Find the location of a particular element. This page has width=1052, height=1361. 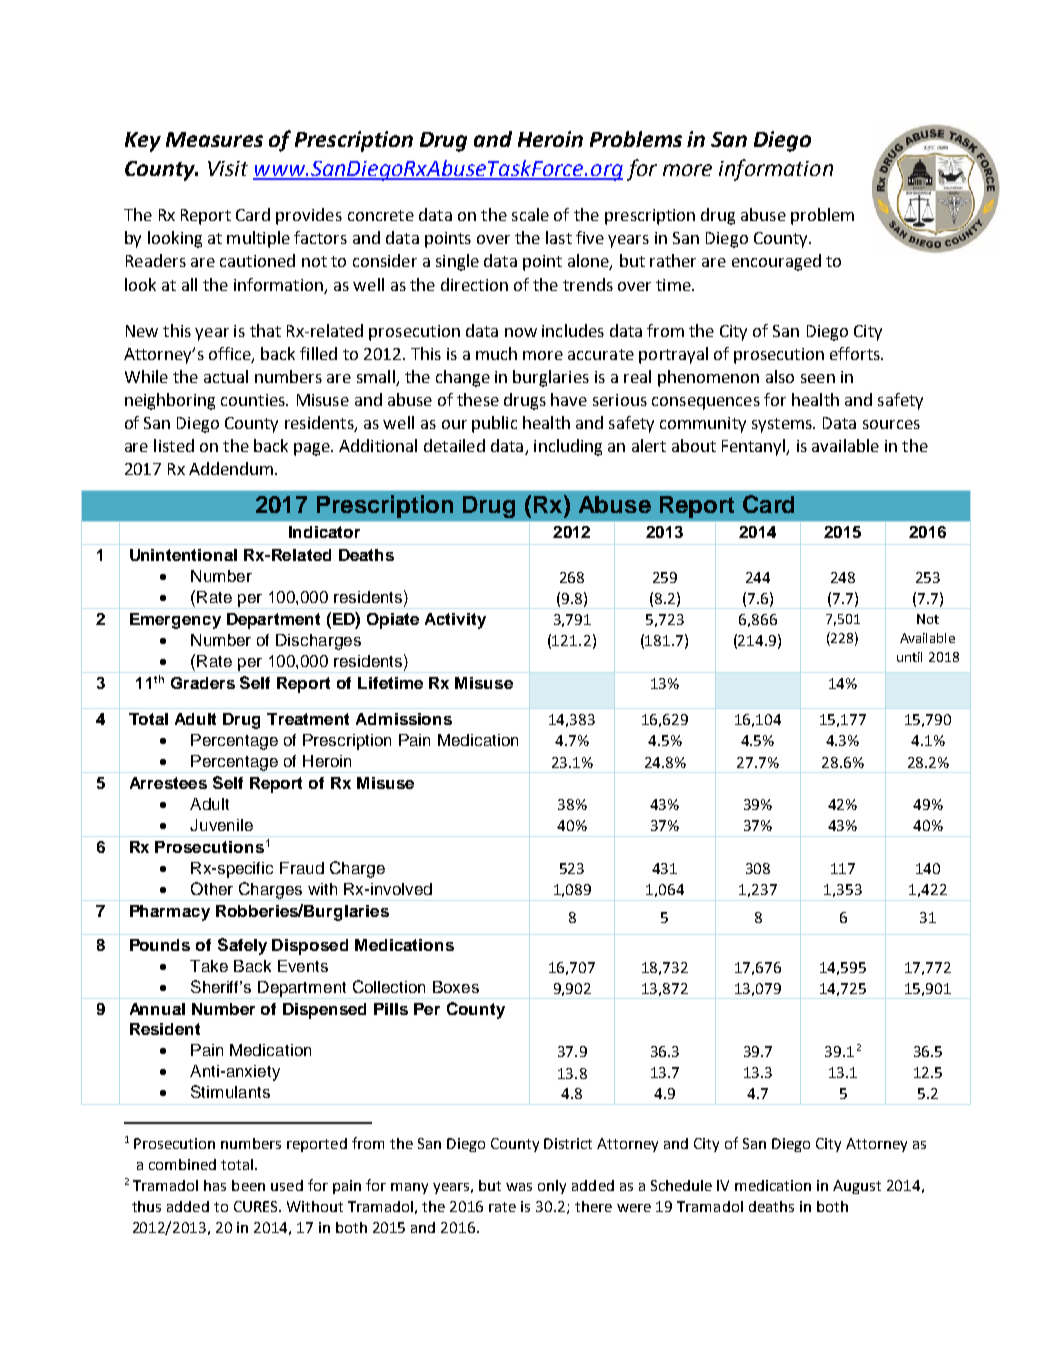

scale is located at coordinates (530, 214).
